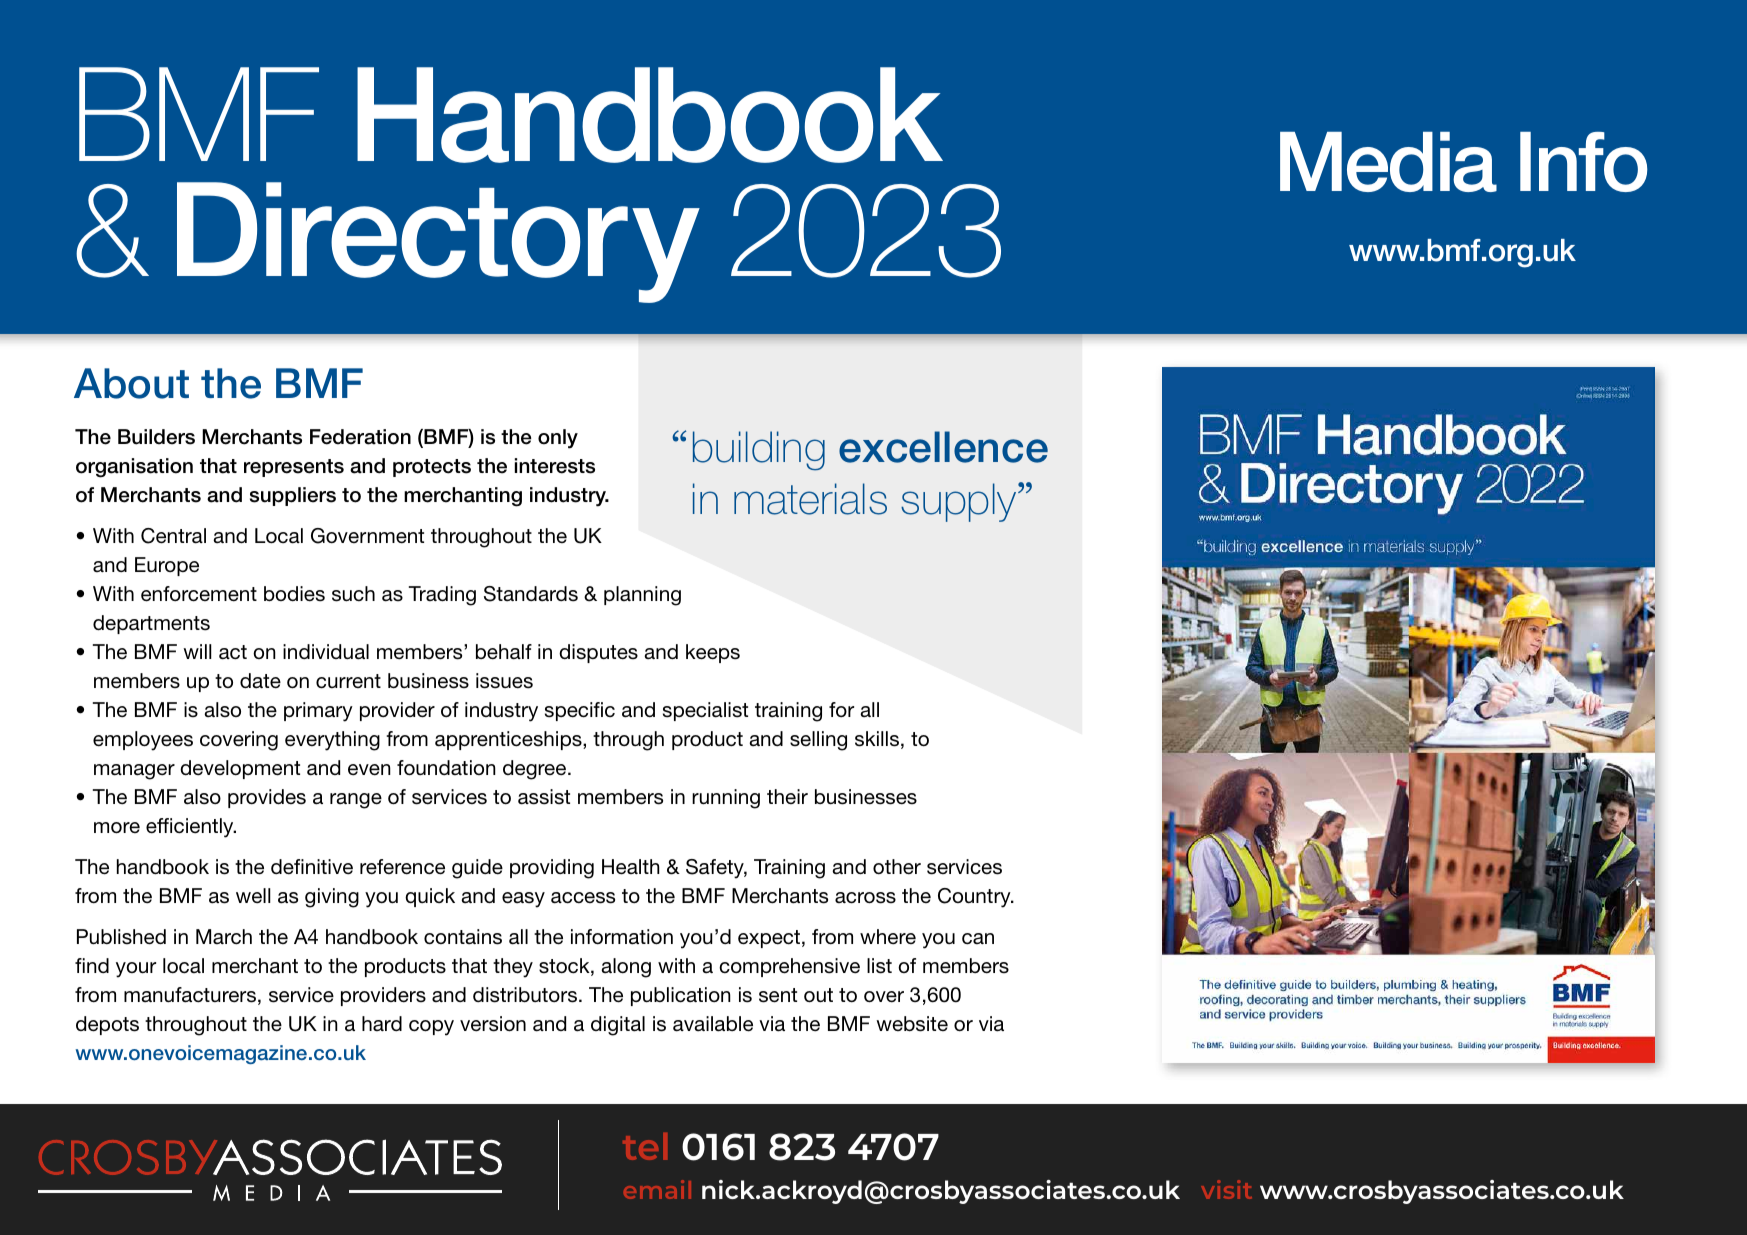  What do you see at coordinates (645, 1146) in the screenshot?
I see `tel` at bounding box center [645, 1146].
